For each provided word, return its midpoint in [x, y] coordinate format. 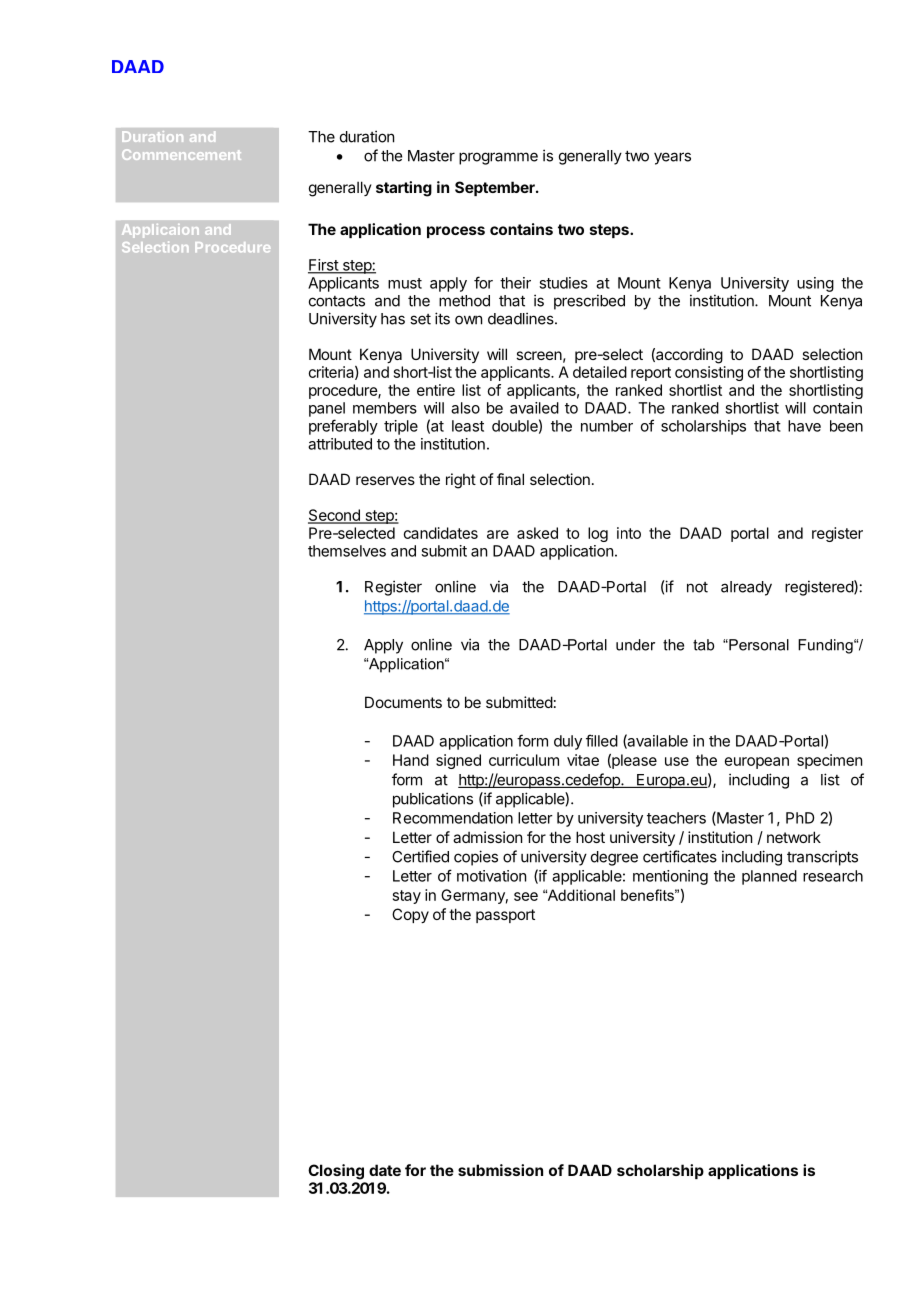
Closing [336, 1172]
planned [769, 877]
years [672, 158]
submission [500, 1170]
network [794, 837]
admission [487, 837]
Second [335, 516]
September [496, 188]
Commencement [181, 154]
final [510, 479]
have [804, 426]
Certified [420, 856]
